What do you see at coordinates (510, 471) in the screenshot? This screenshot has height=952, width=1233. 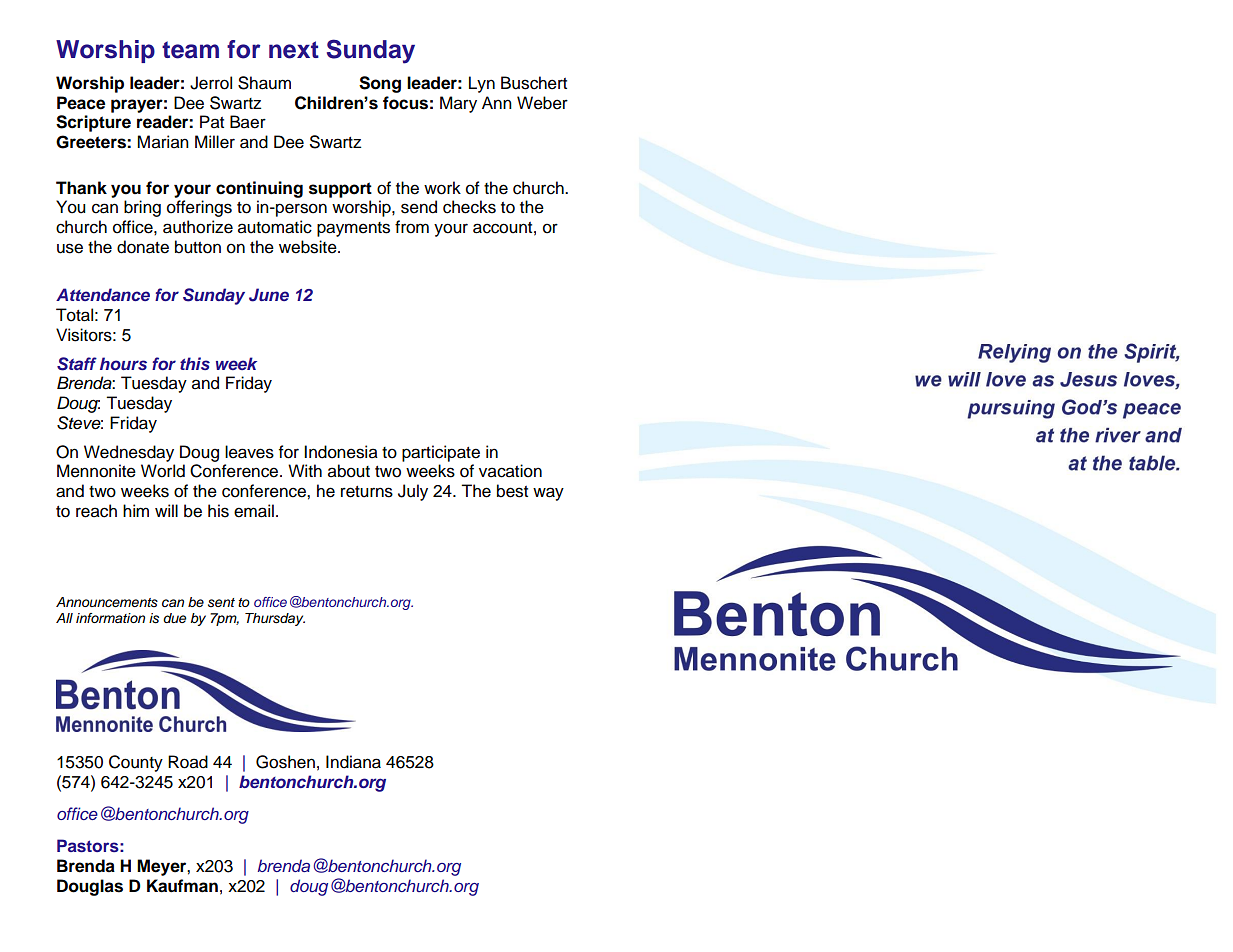 I see `vacation` at bounding box center [510, 471].
